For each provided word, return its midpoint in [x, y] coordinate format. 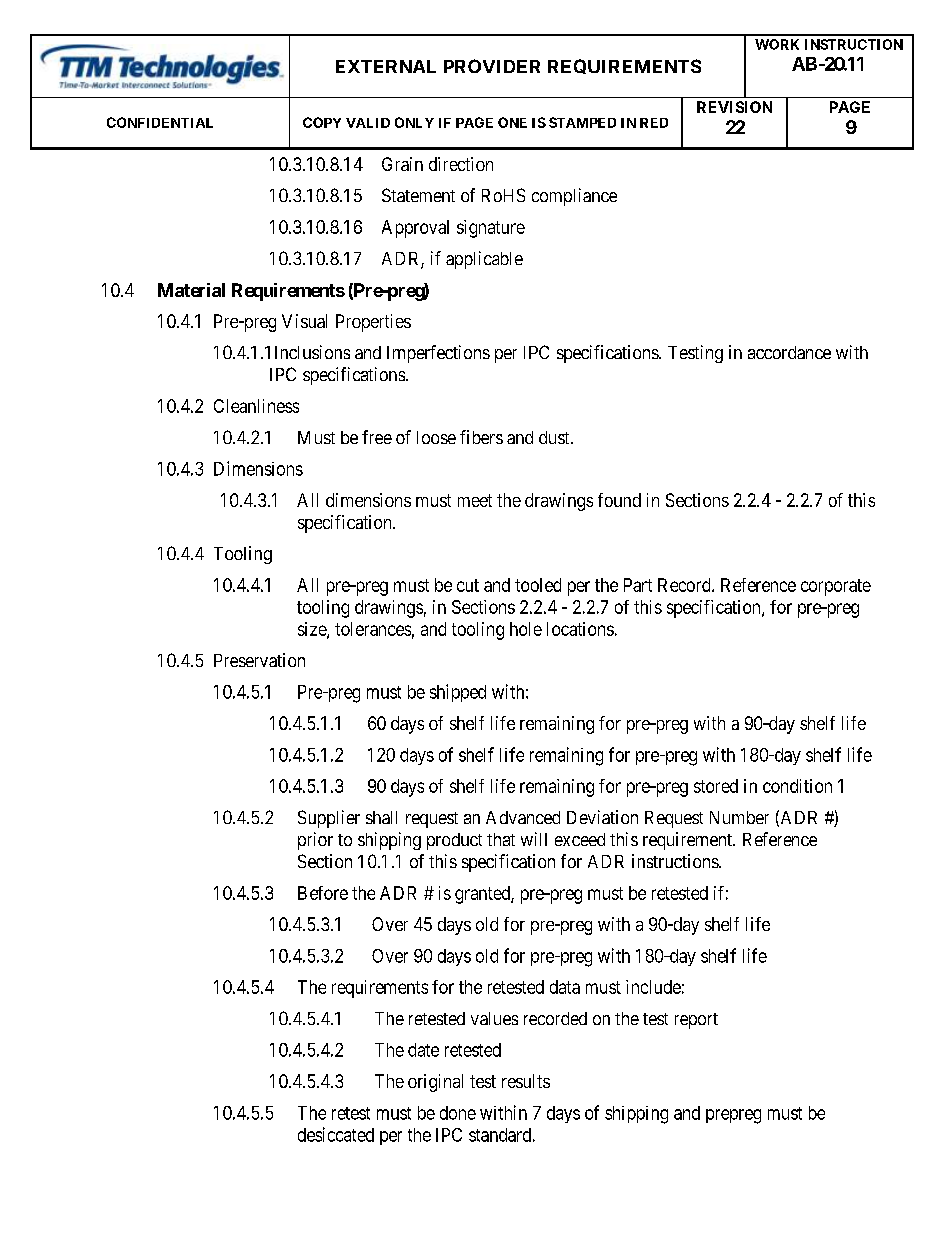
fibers [481, 437]
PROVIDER [492, 66]
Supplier [329, 819]
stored [716, 786]
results [526, 1081]
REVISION [734, 107]
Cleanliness [256, 406]
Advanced [523, 817]
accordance [789, 352]
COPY [322, 122]
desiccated [336, 1134]
